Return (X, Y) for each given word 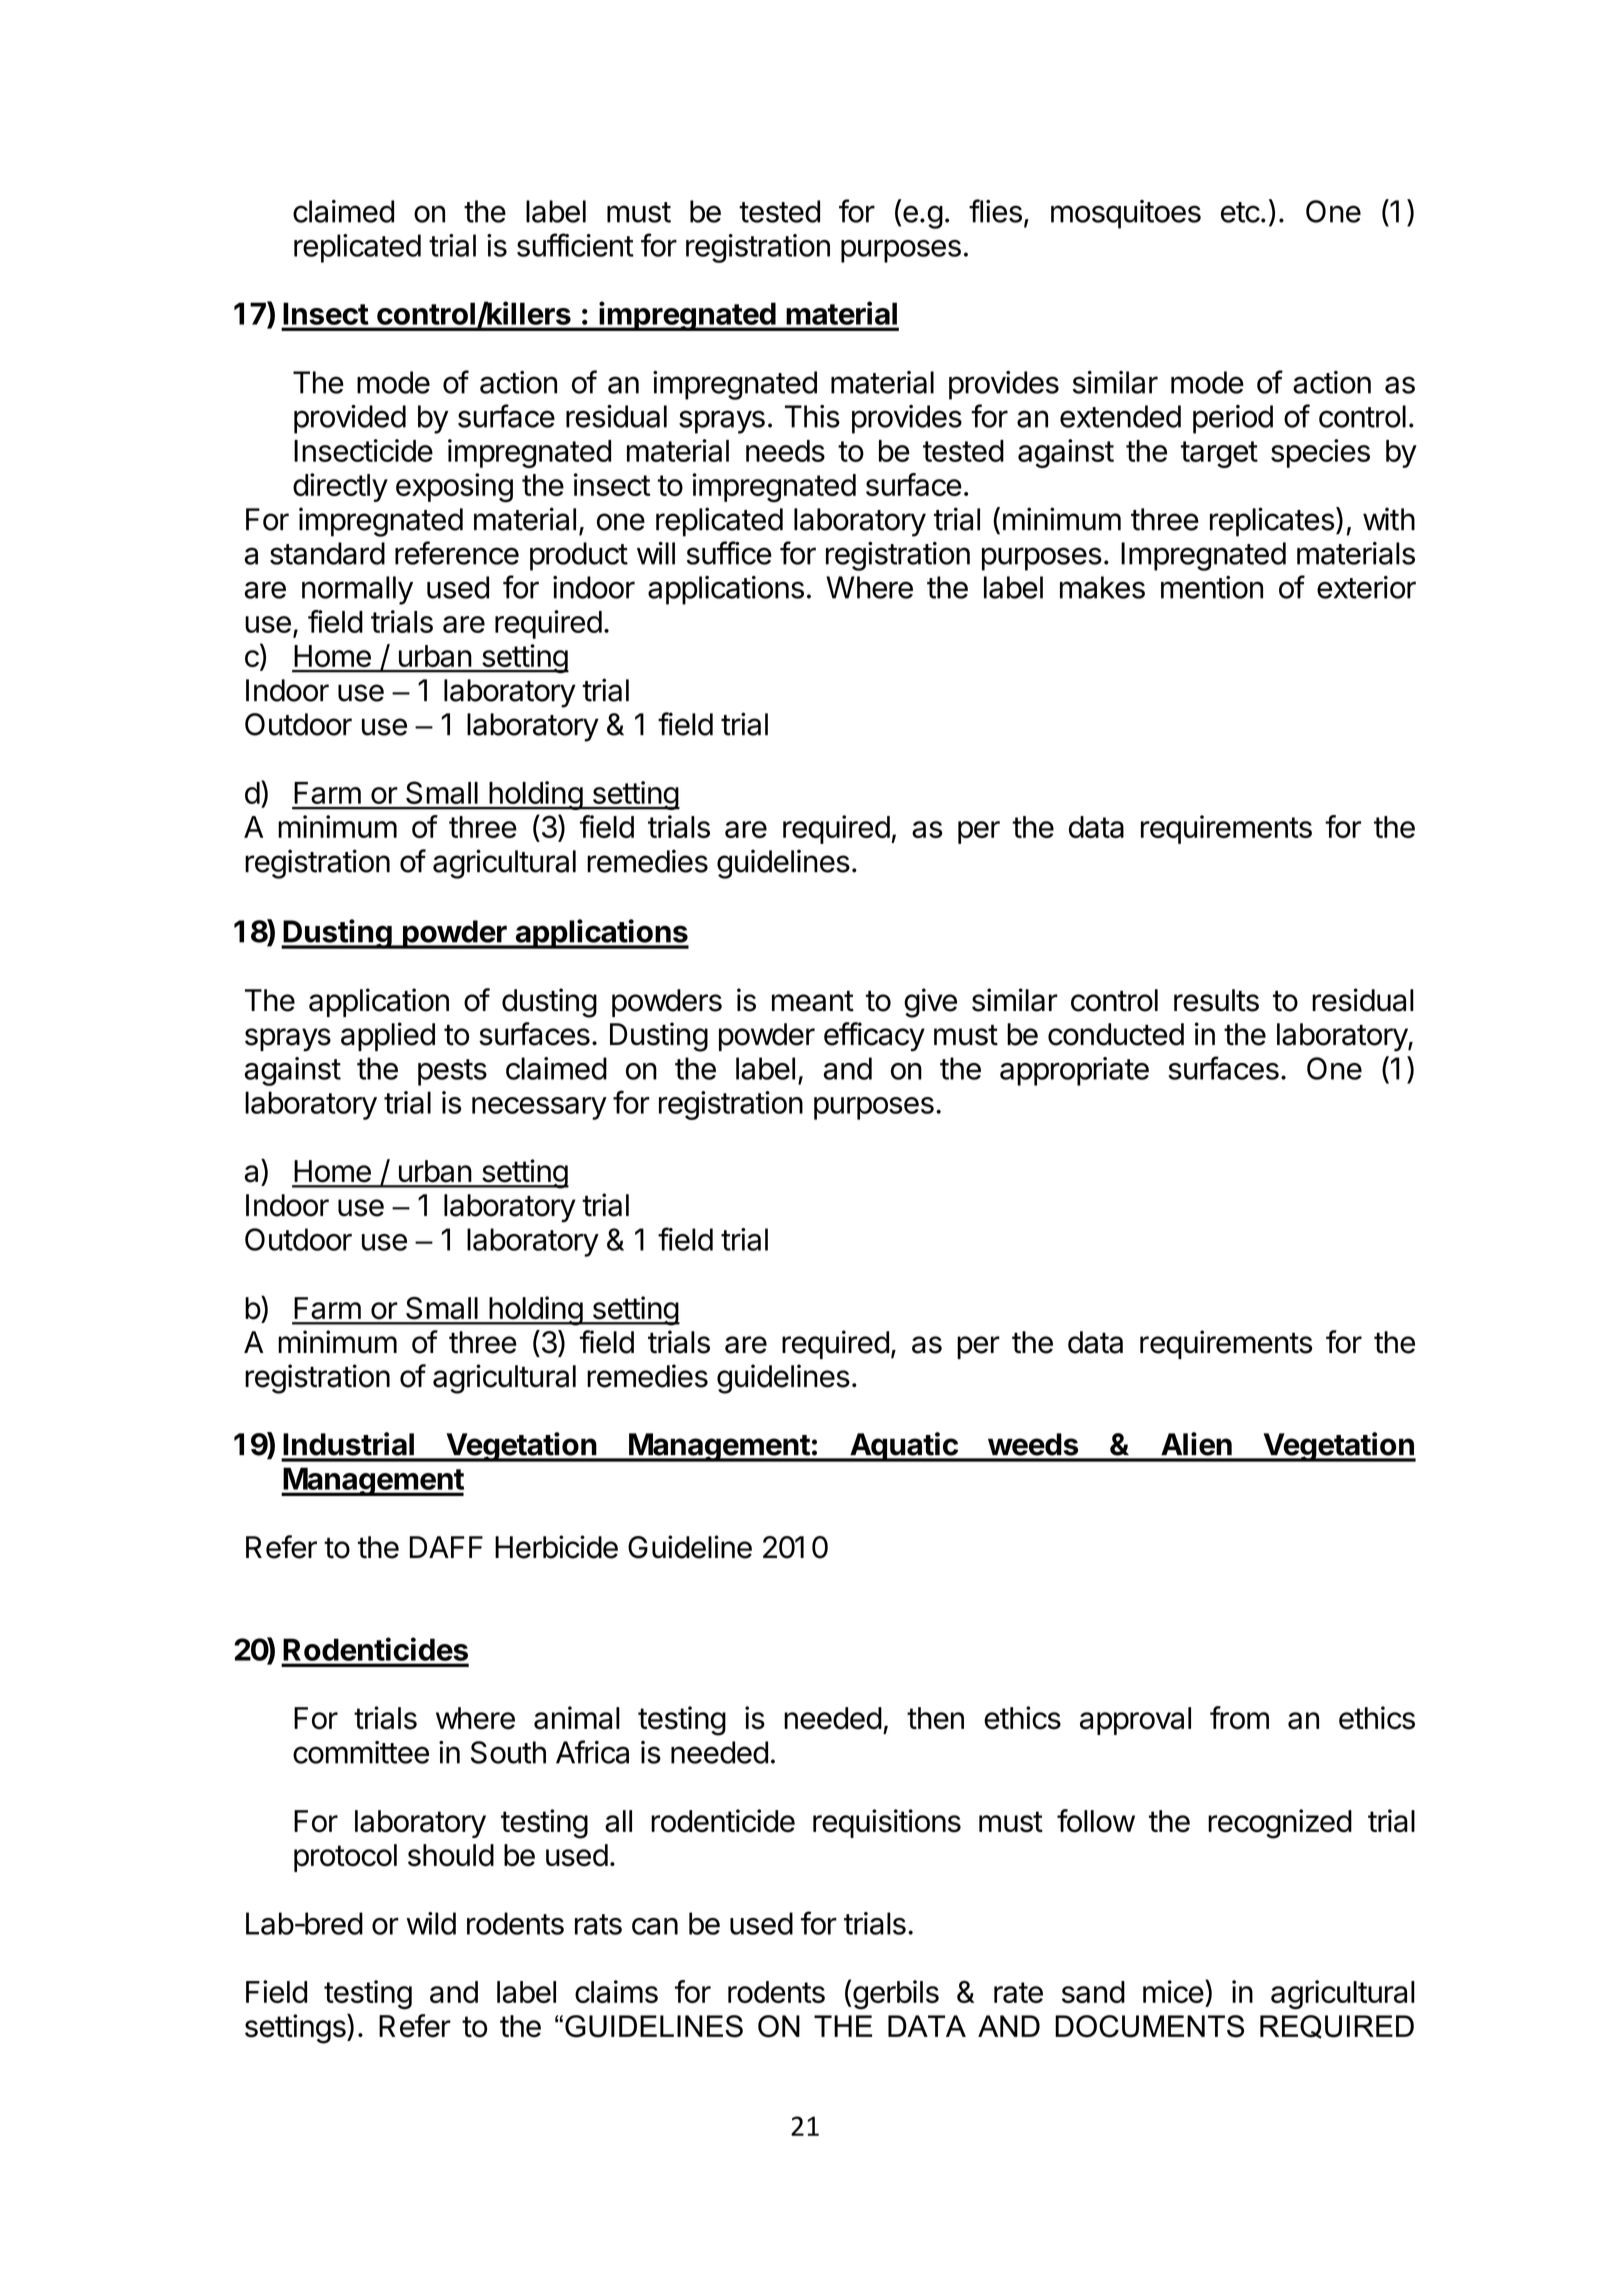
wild (431, 1923)
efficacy (874, 1037)
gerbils (896, 1995)
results (1216, 1000)
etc (1240, 212)
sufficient (575, 245)
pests (452, 1072)
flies (995, 211)
